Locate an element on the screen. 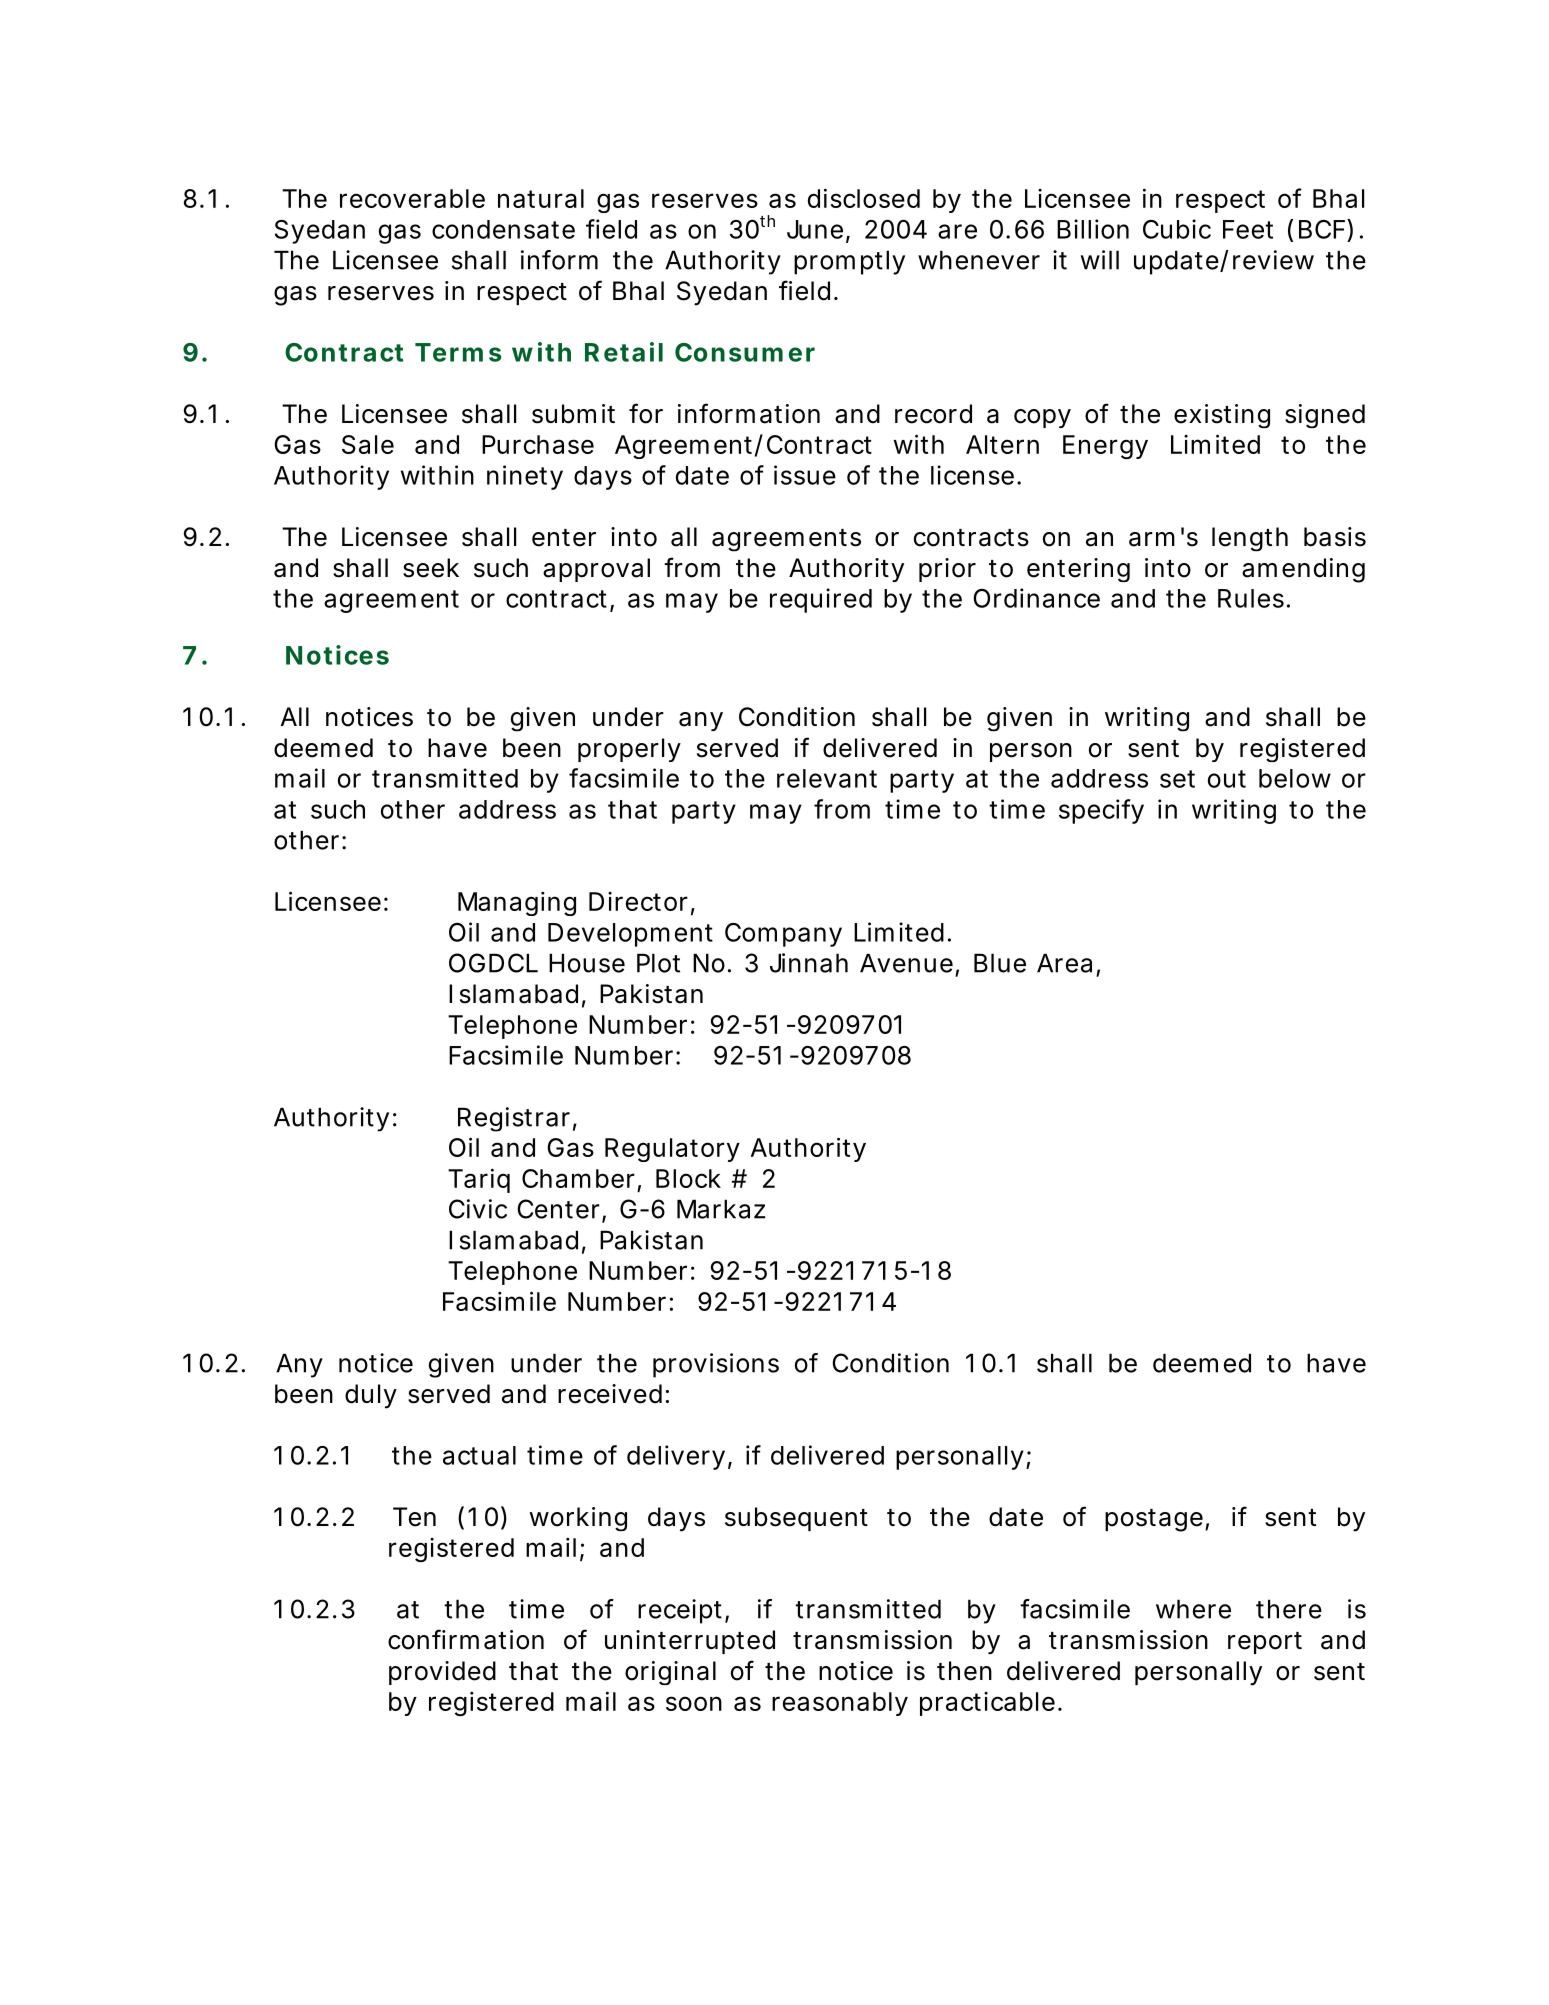 The width and height of the screenshot is (1549, 2005). relevant is located at coordinates (827, 778).
